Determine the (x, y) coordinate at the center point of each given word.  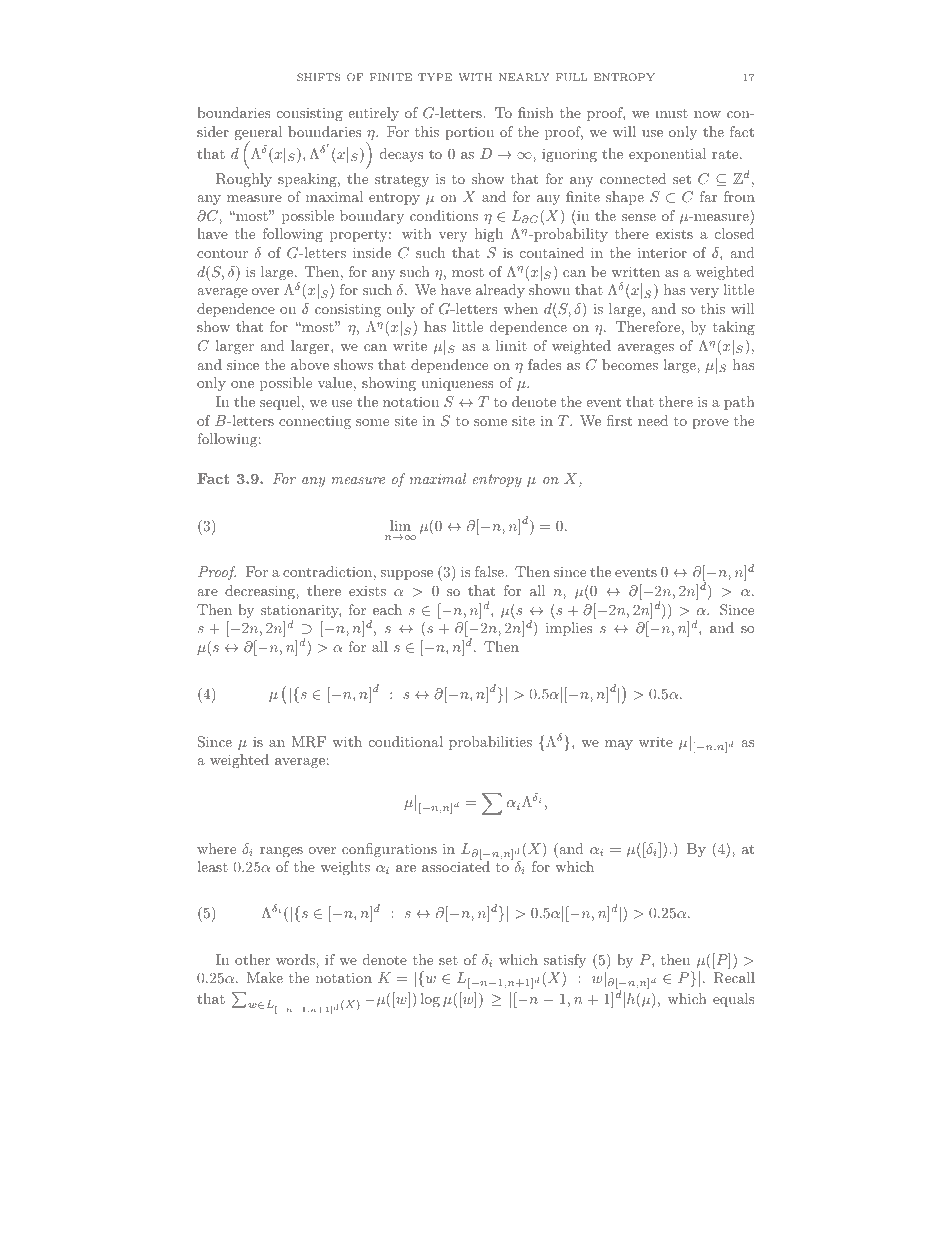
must (671, 113)
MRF (309, 742)
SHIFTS (318, 77)
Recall (734, 978)
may (619, 745)
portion (469, 133)
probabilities (490, 743)
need (653, 420)
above (310, 364)
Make (265, 977)
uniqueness (457, 384)
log (430, 1000)
